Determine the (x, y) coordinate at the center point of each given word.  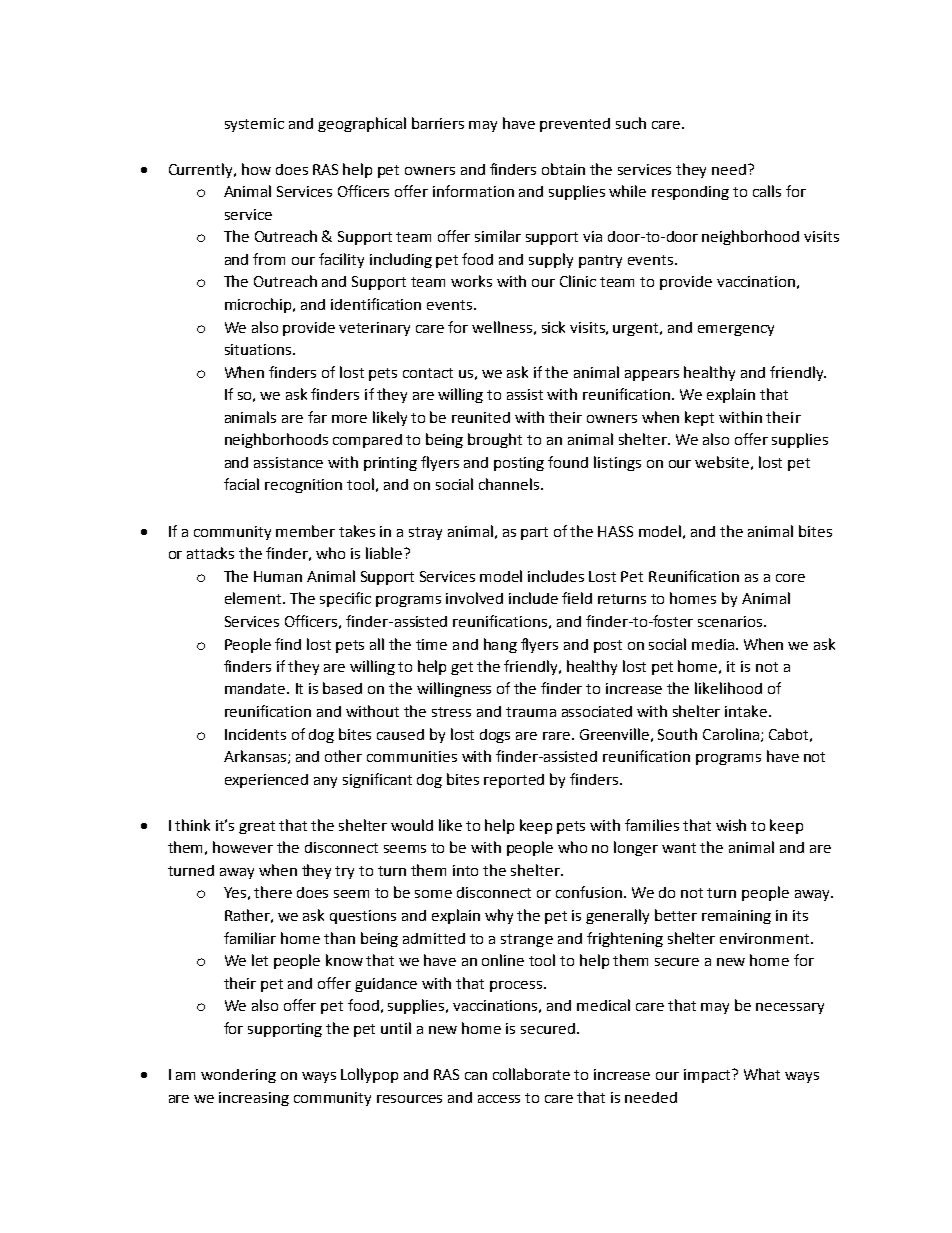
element (254, 598)
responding (690, 193)
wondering (238, 1076)
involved (474, 598)
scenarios (731, 621)
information (473, 191)
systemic (254, 125)
